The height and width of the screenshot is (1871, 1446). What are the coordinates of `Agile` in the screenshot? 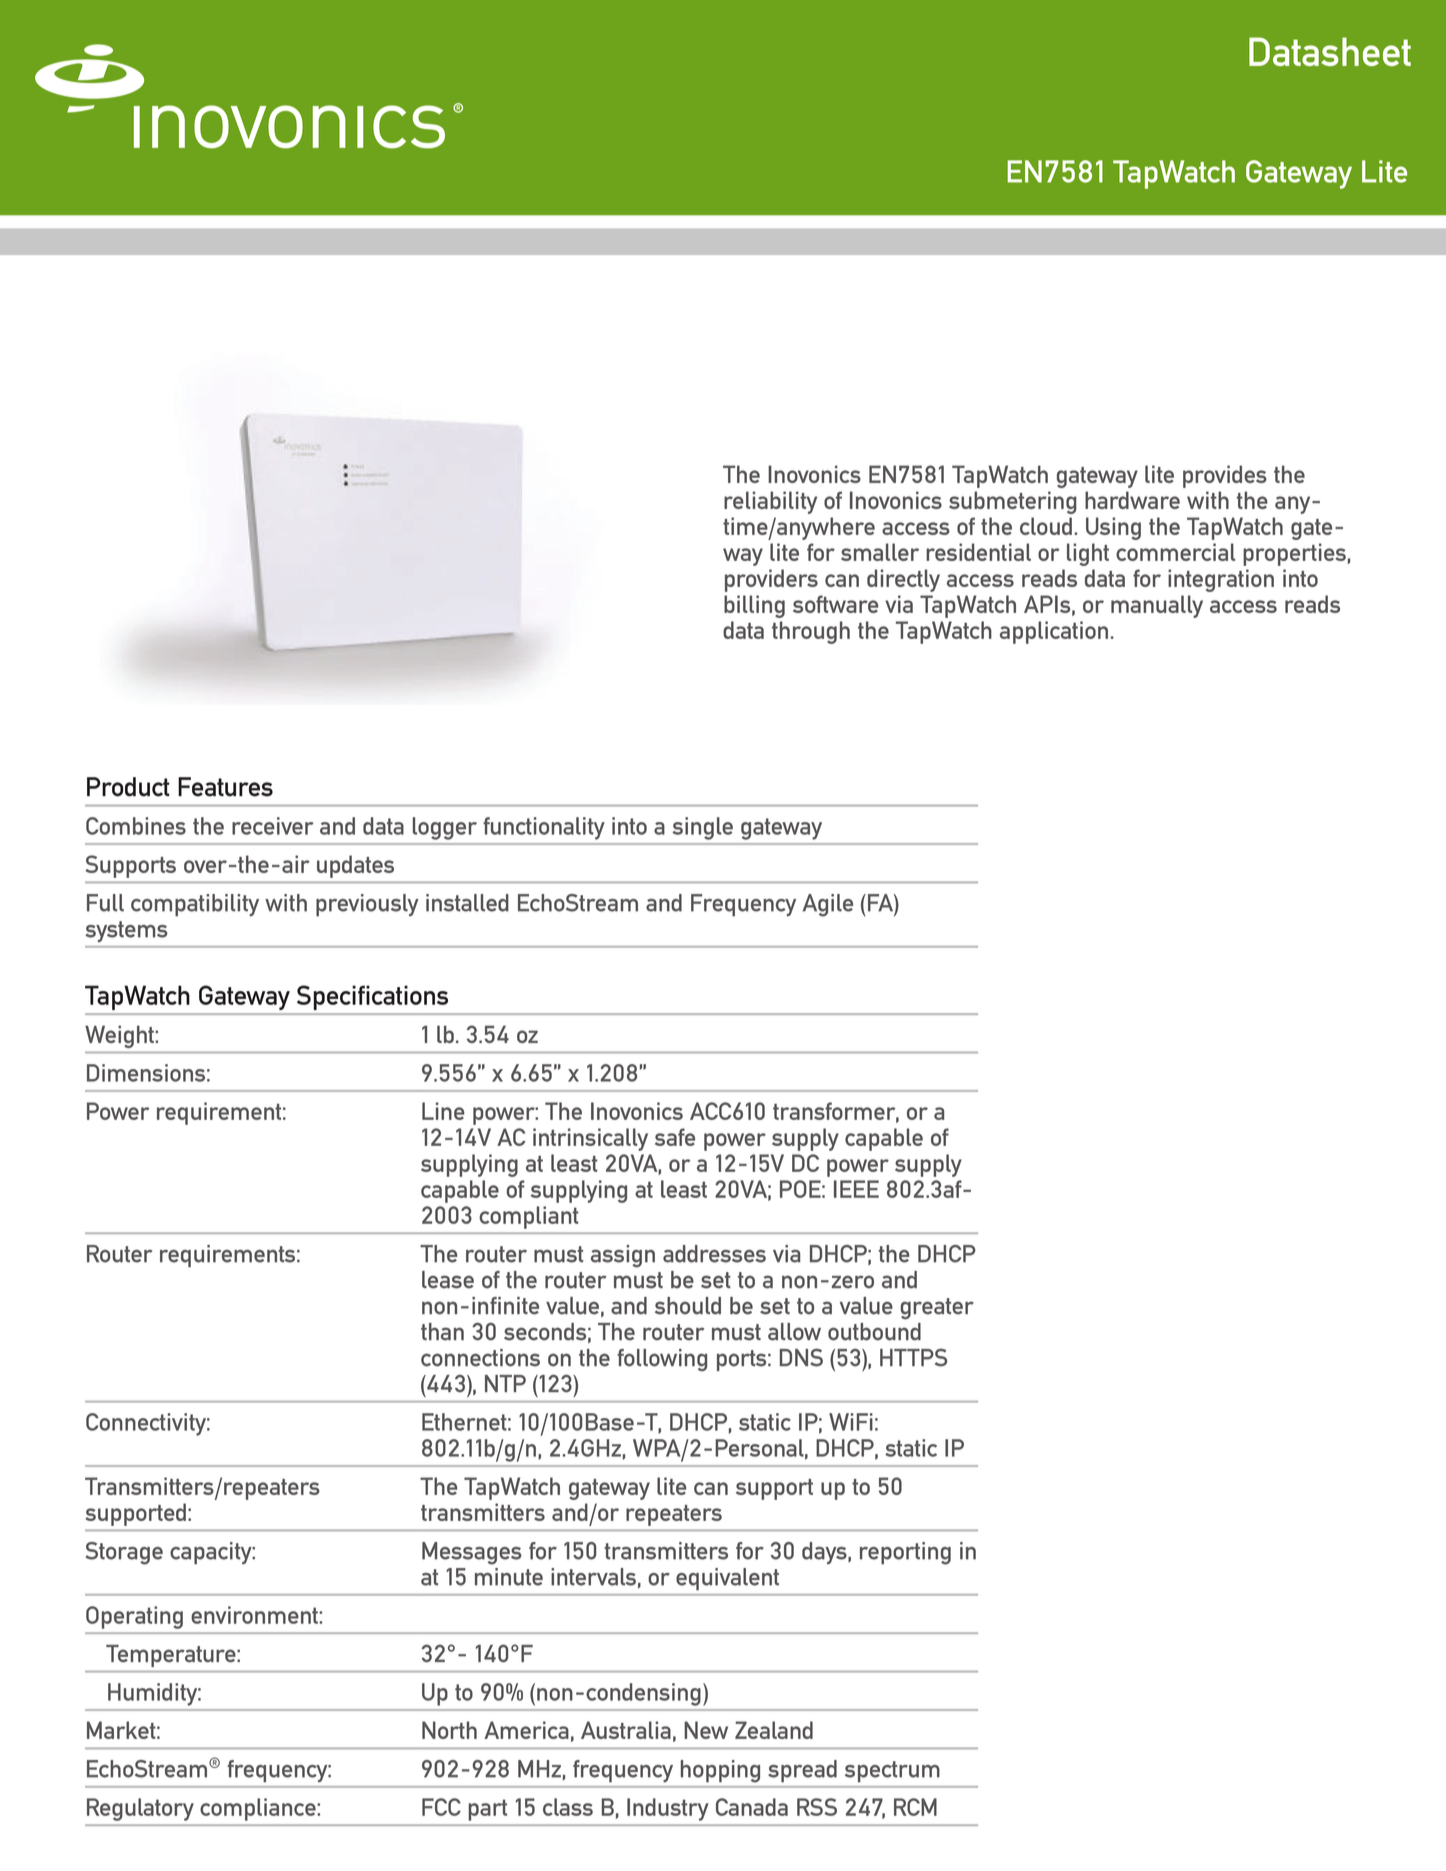 It's located at (828, 905).
